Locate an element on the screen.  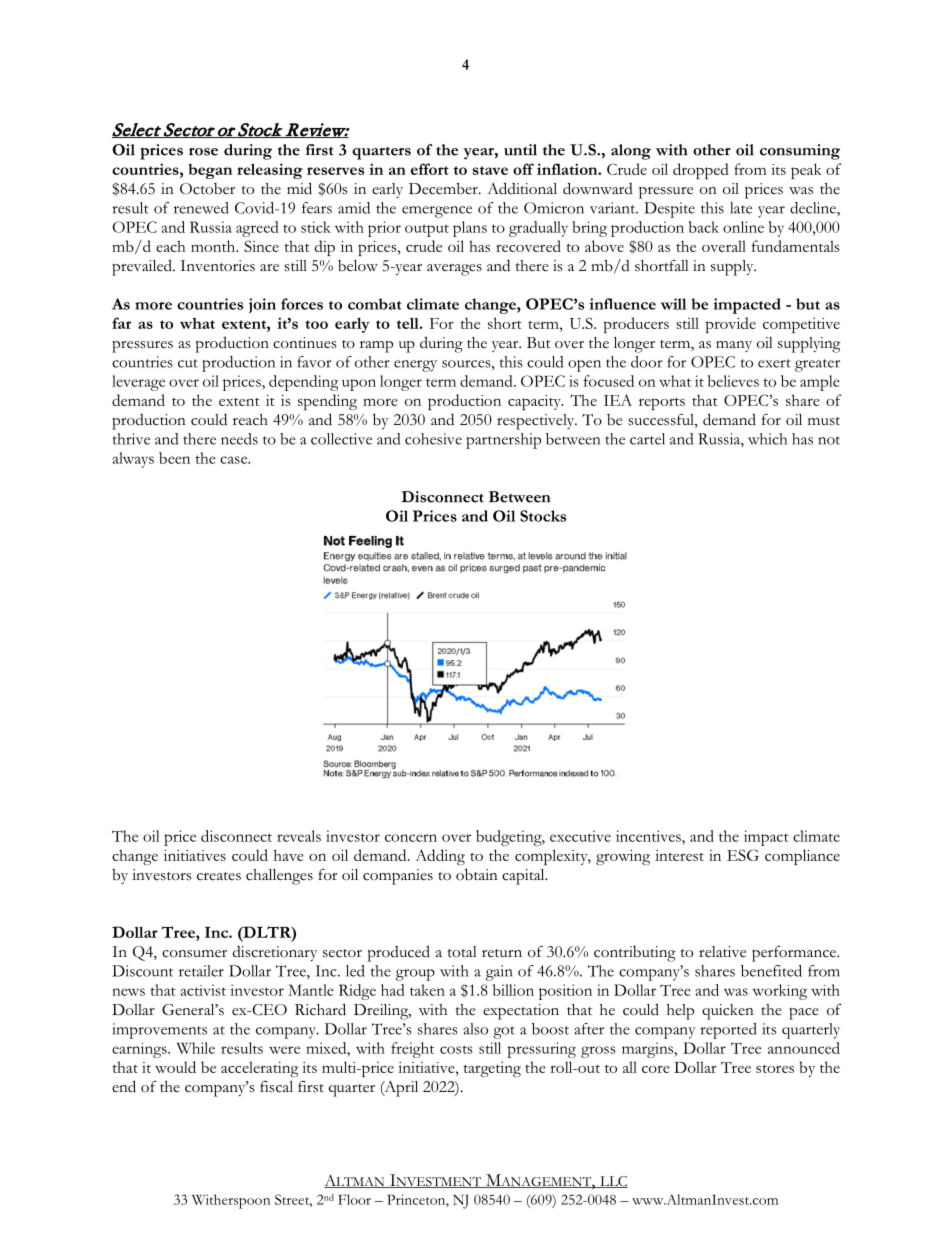
October is located at coordinates (207, 189).
